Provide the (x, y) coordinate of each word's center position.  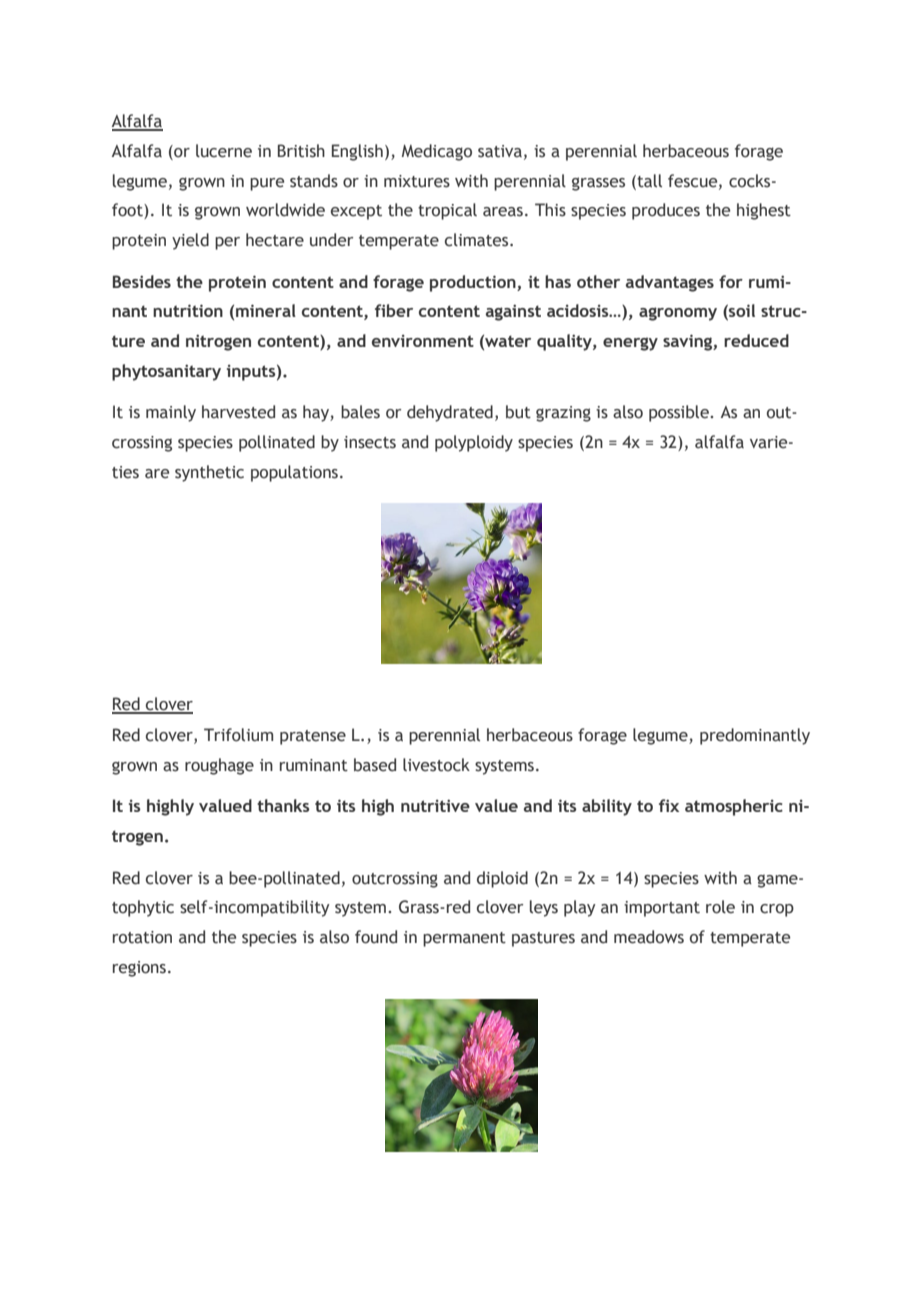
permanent (464, 939)
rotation (142, 937)
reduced (756, 340)
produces (666, 211)
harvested (238, 412)
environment (423, 341)
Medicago (437, 152)
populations (296, 473)
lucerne (224, 151)
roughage (219, 766)
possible (680, 413)
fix (669, 805)
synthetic (209, 473)
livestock (436, 765)
